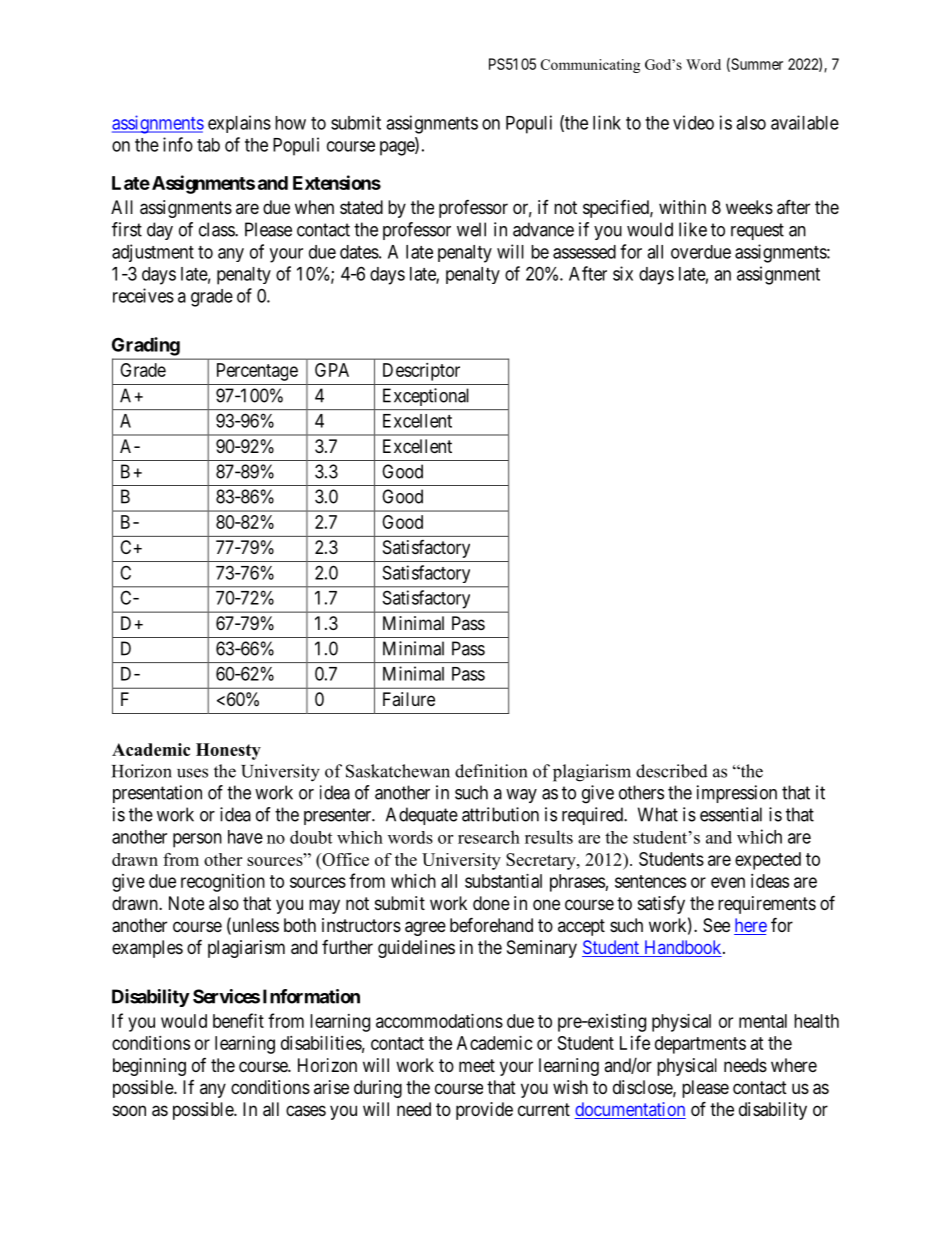 The height and width of the screenshot is (1233, 952). Describe the element at coordinates (398, 148) in the screenshot. I see `page` at that location.
